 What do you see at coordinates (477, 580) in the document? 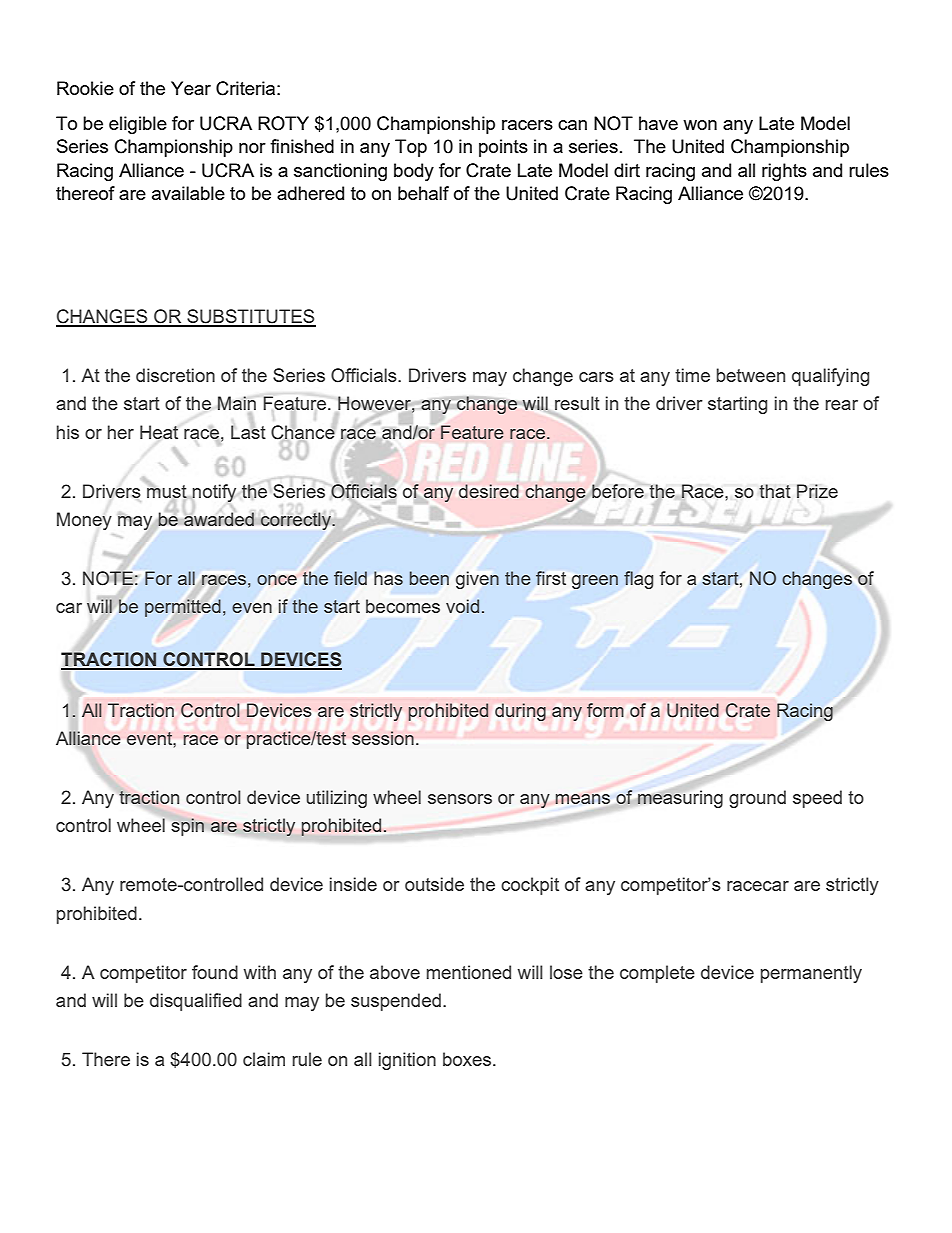
I see `given` at bounding box center [477, 580].
